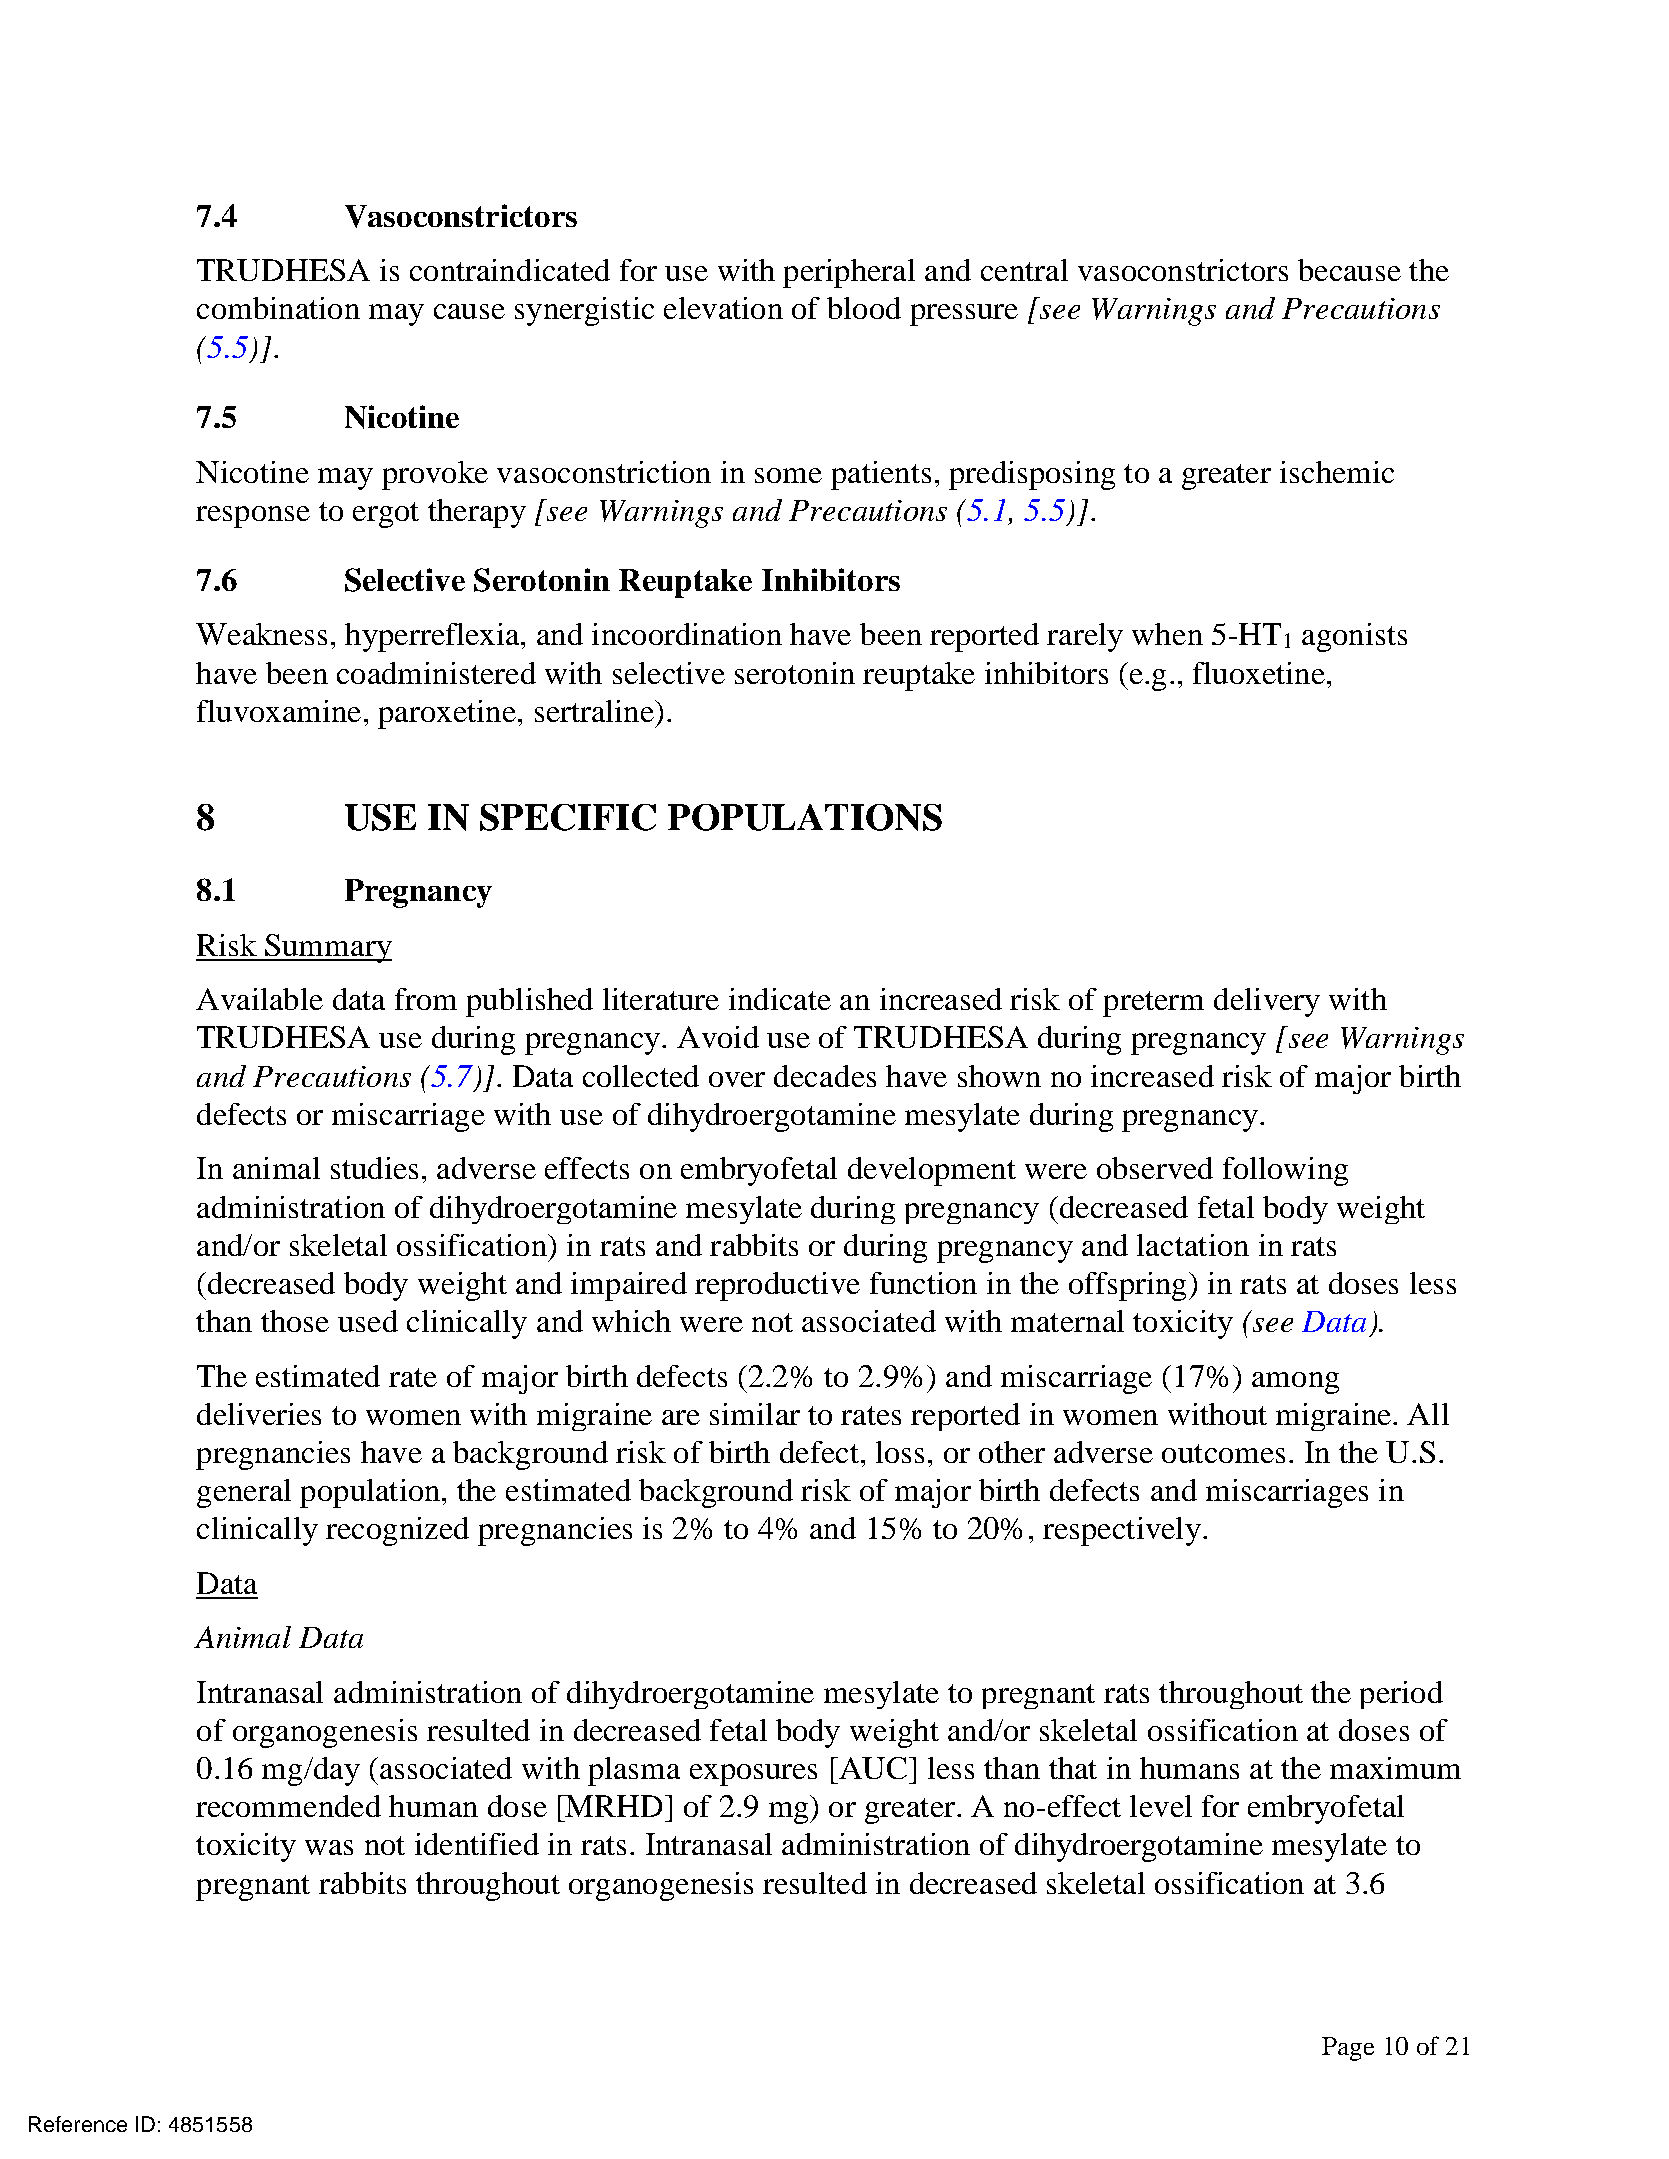 This page has width=1669, height=2159. Describe the element at coordinates (78, 2124) in the page. I see `Reference` at that location.
